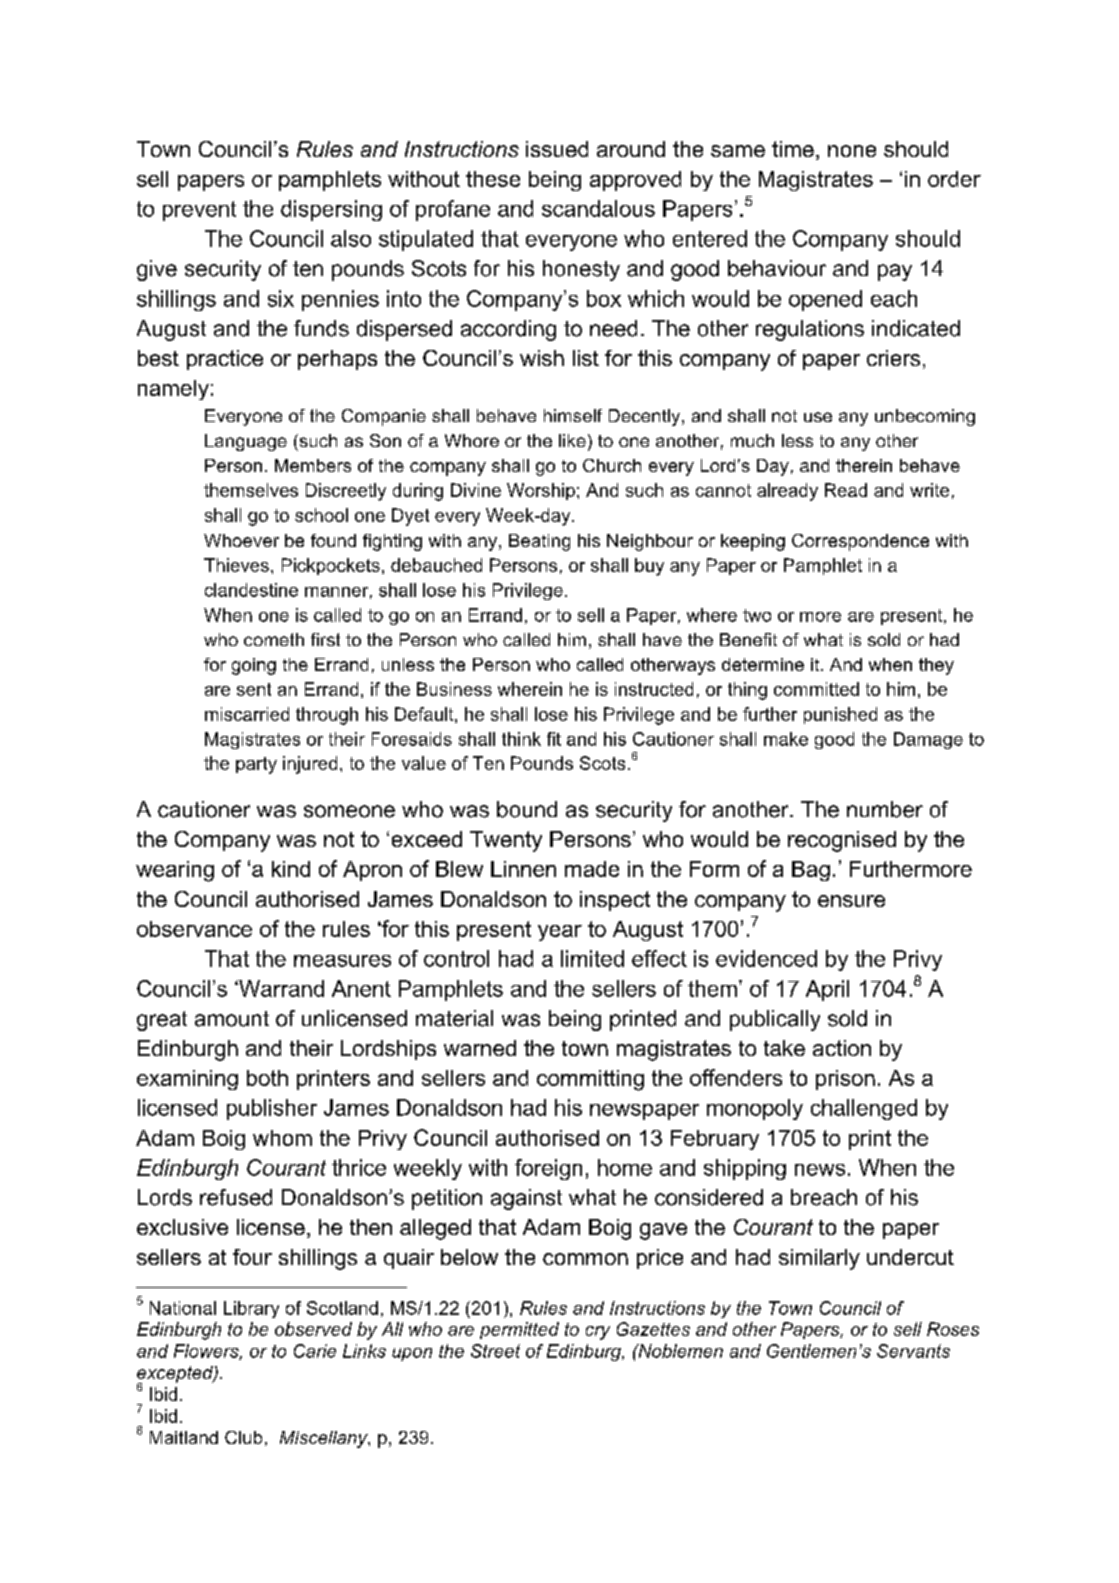 The width and height of the document is (1119, 1583). Describe the element at coordinates (557, 149) in the document. I see `issued` at that location.
